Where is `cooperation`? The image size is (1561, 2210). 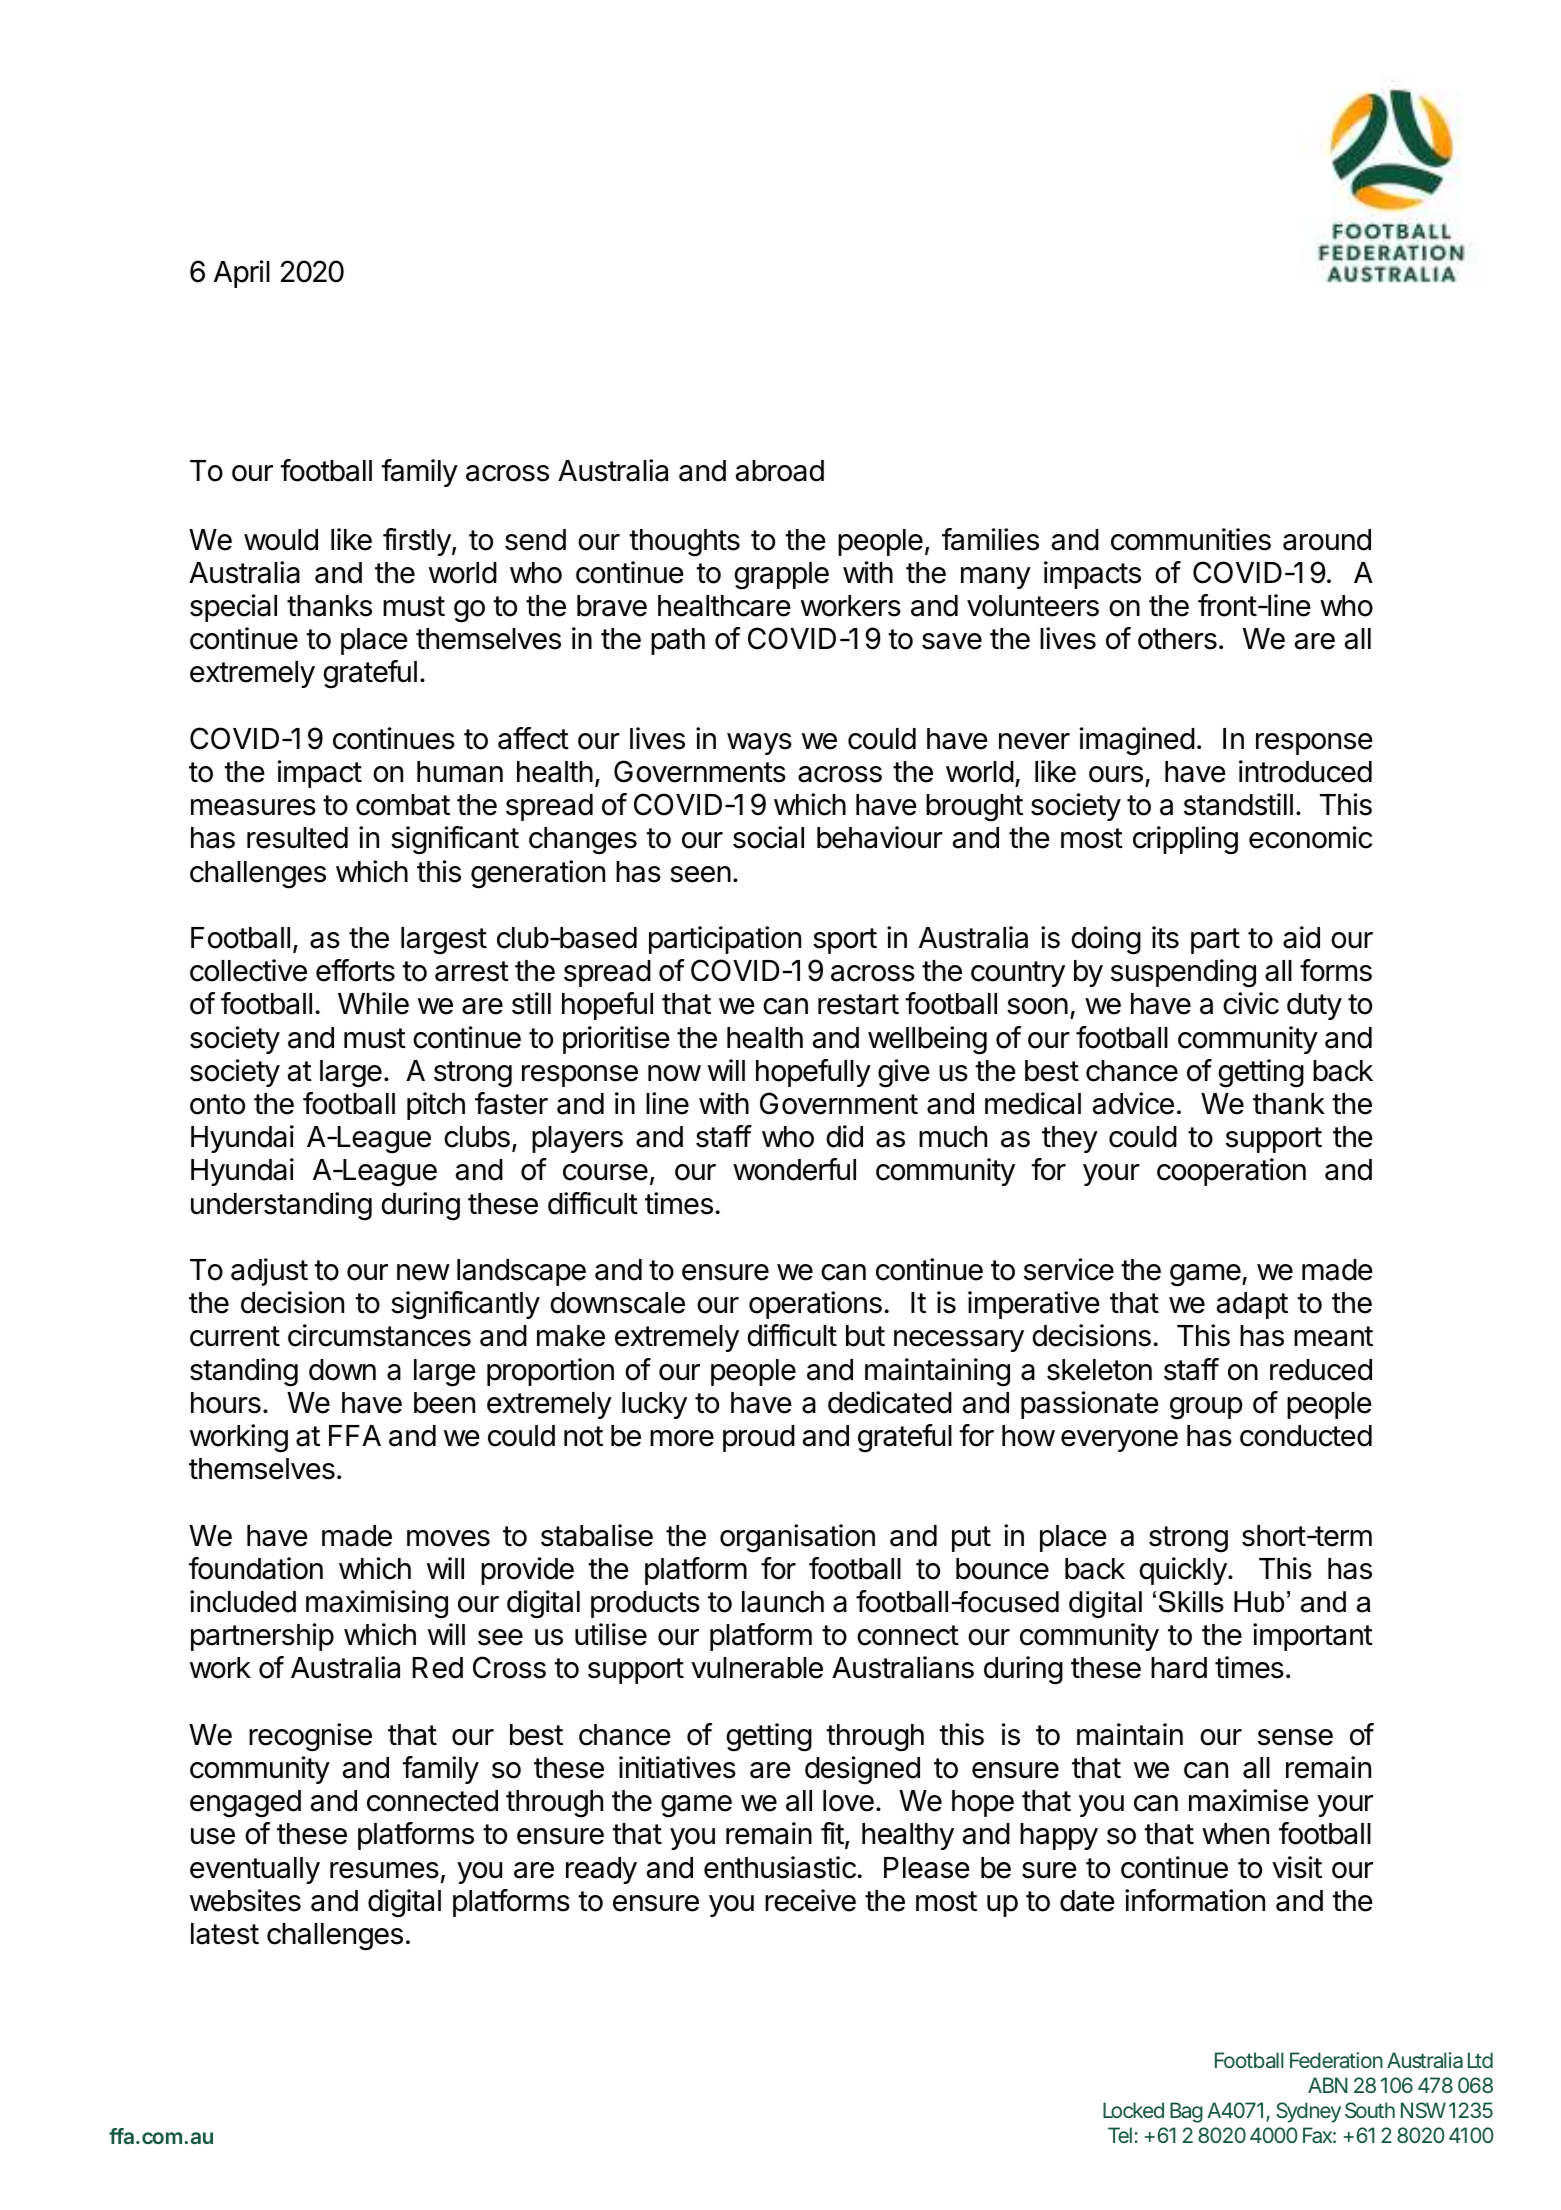
cooperation is located at coordinates (1231, 1172).
